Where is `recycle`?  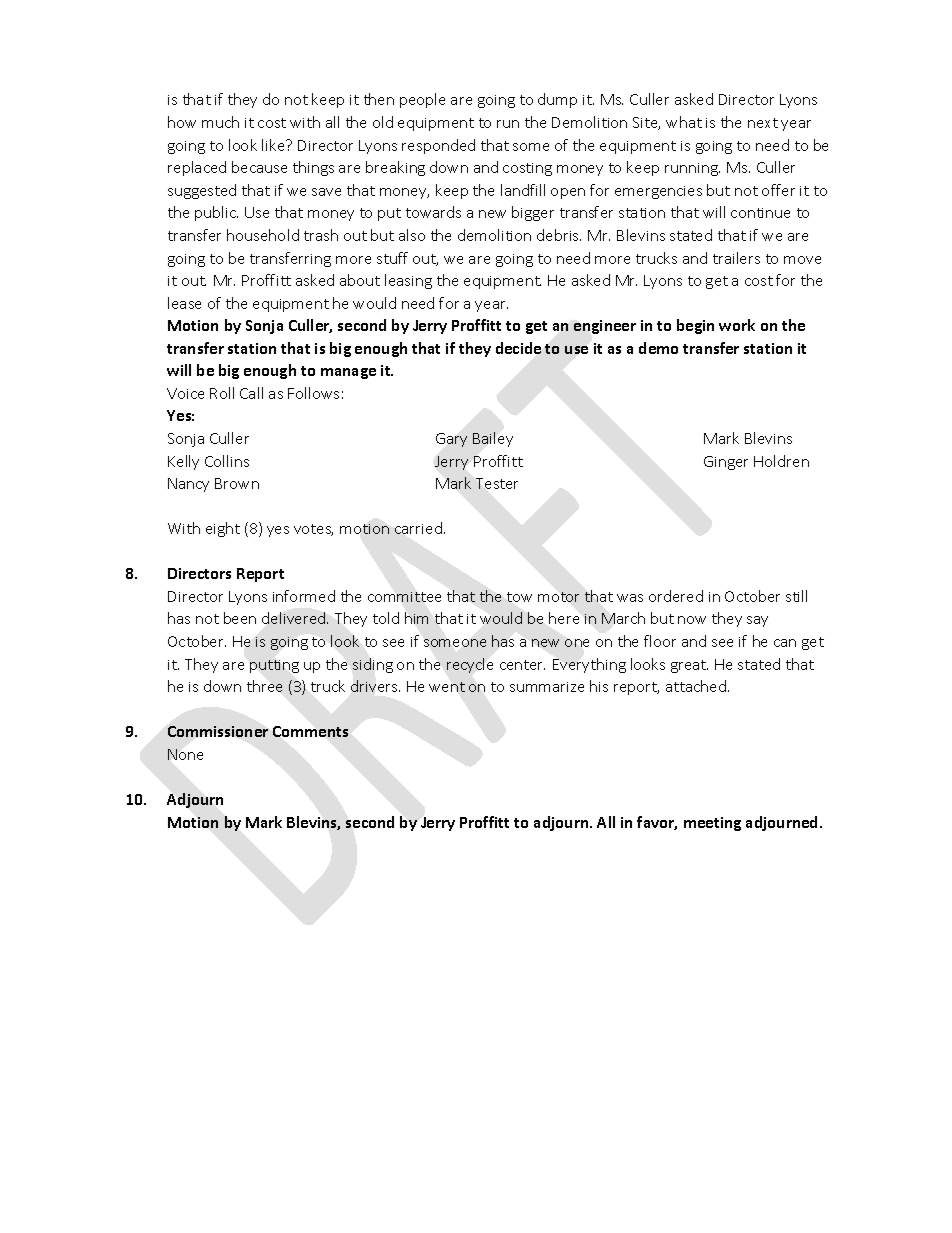 recycle is located at coordinates (470, 665).
